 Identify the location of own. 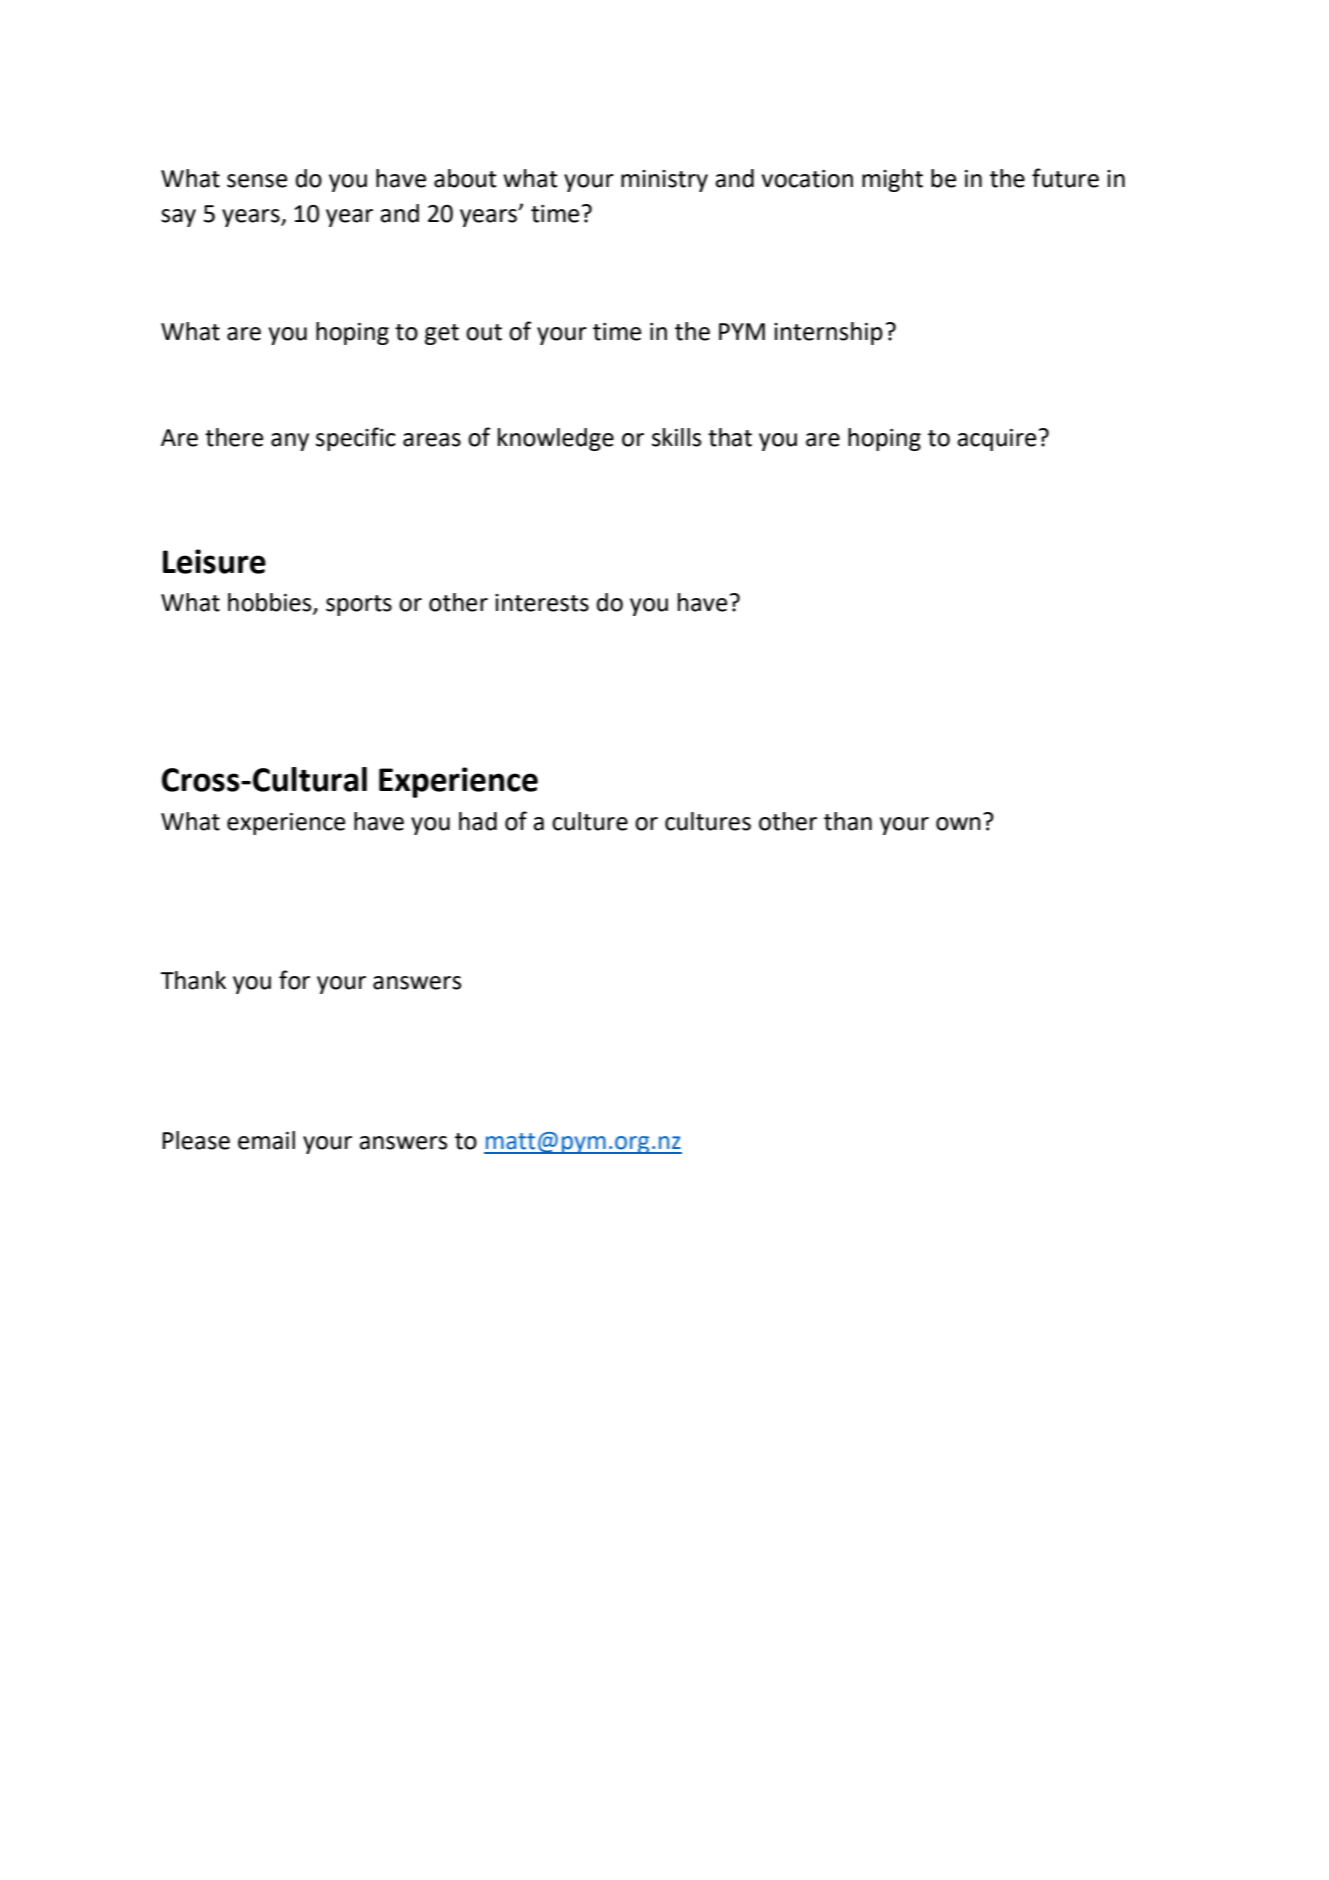
(958, 824).
